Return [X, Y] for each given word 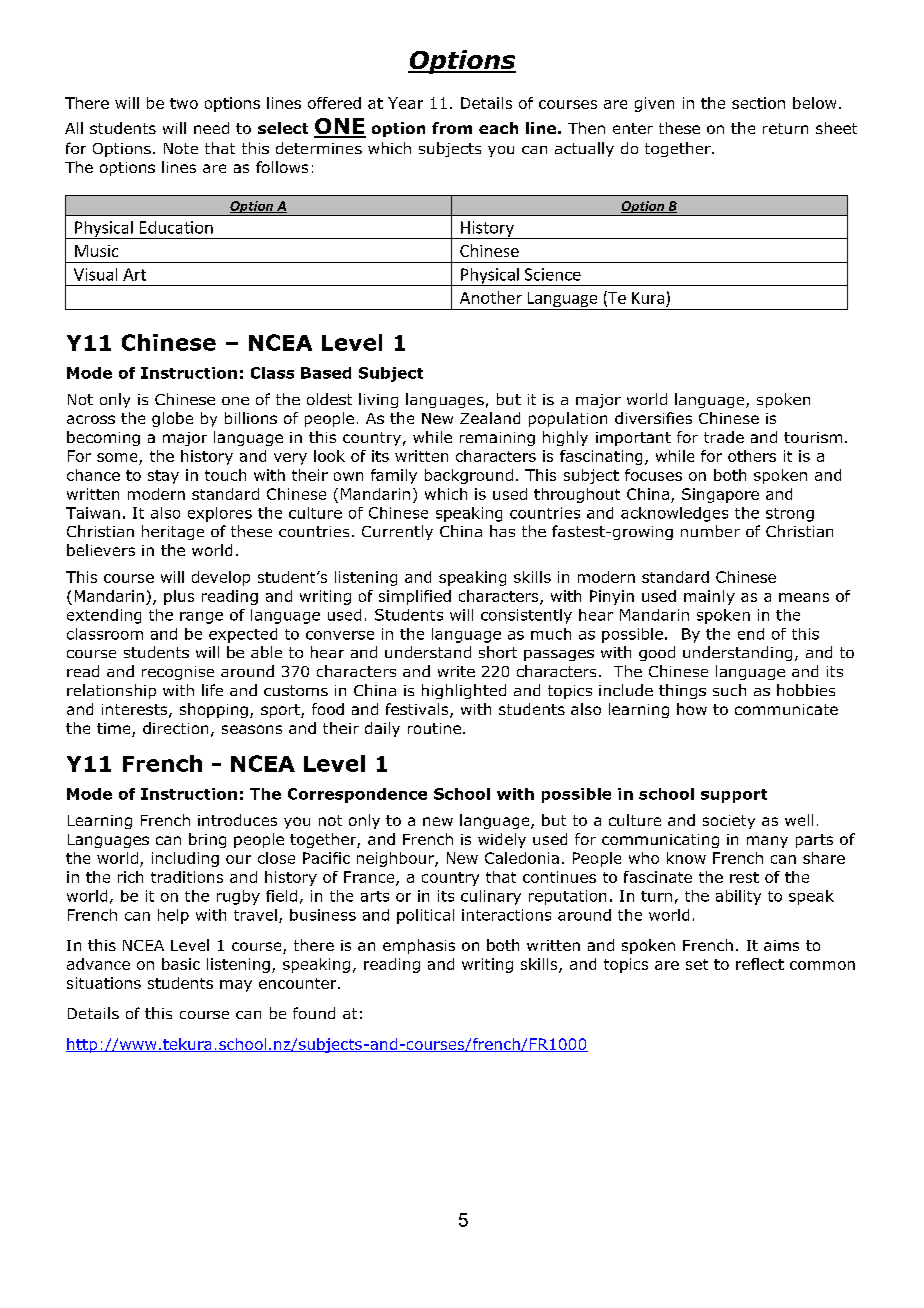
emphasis [419, 946]
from [452, 128]
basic [181, 964]
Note [181, 148]
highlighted [464, 691]
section [758, 103]
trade [724, 437]
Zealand [490, 418]
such [729, 690]
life [212, 690]
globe [172, 419]
